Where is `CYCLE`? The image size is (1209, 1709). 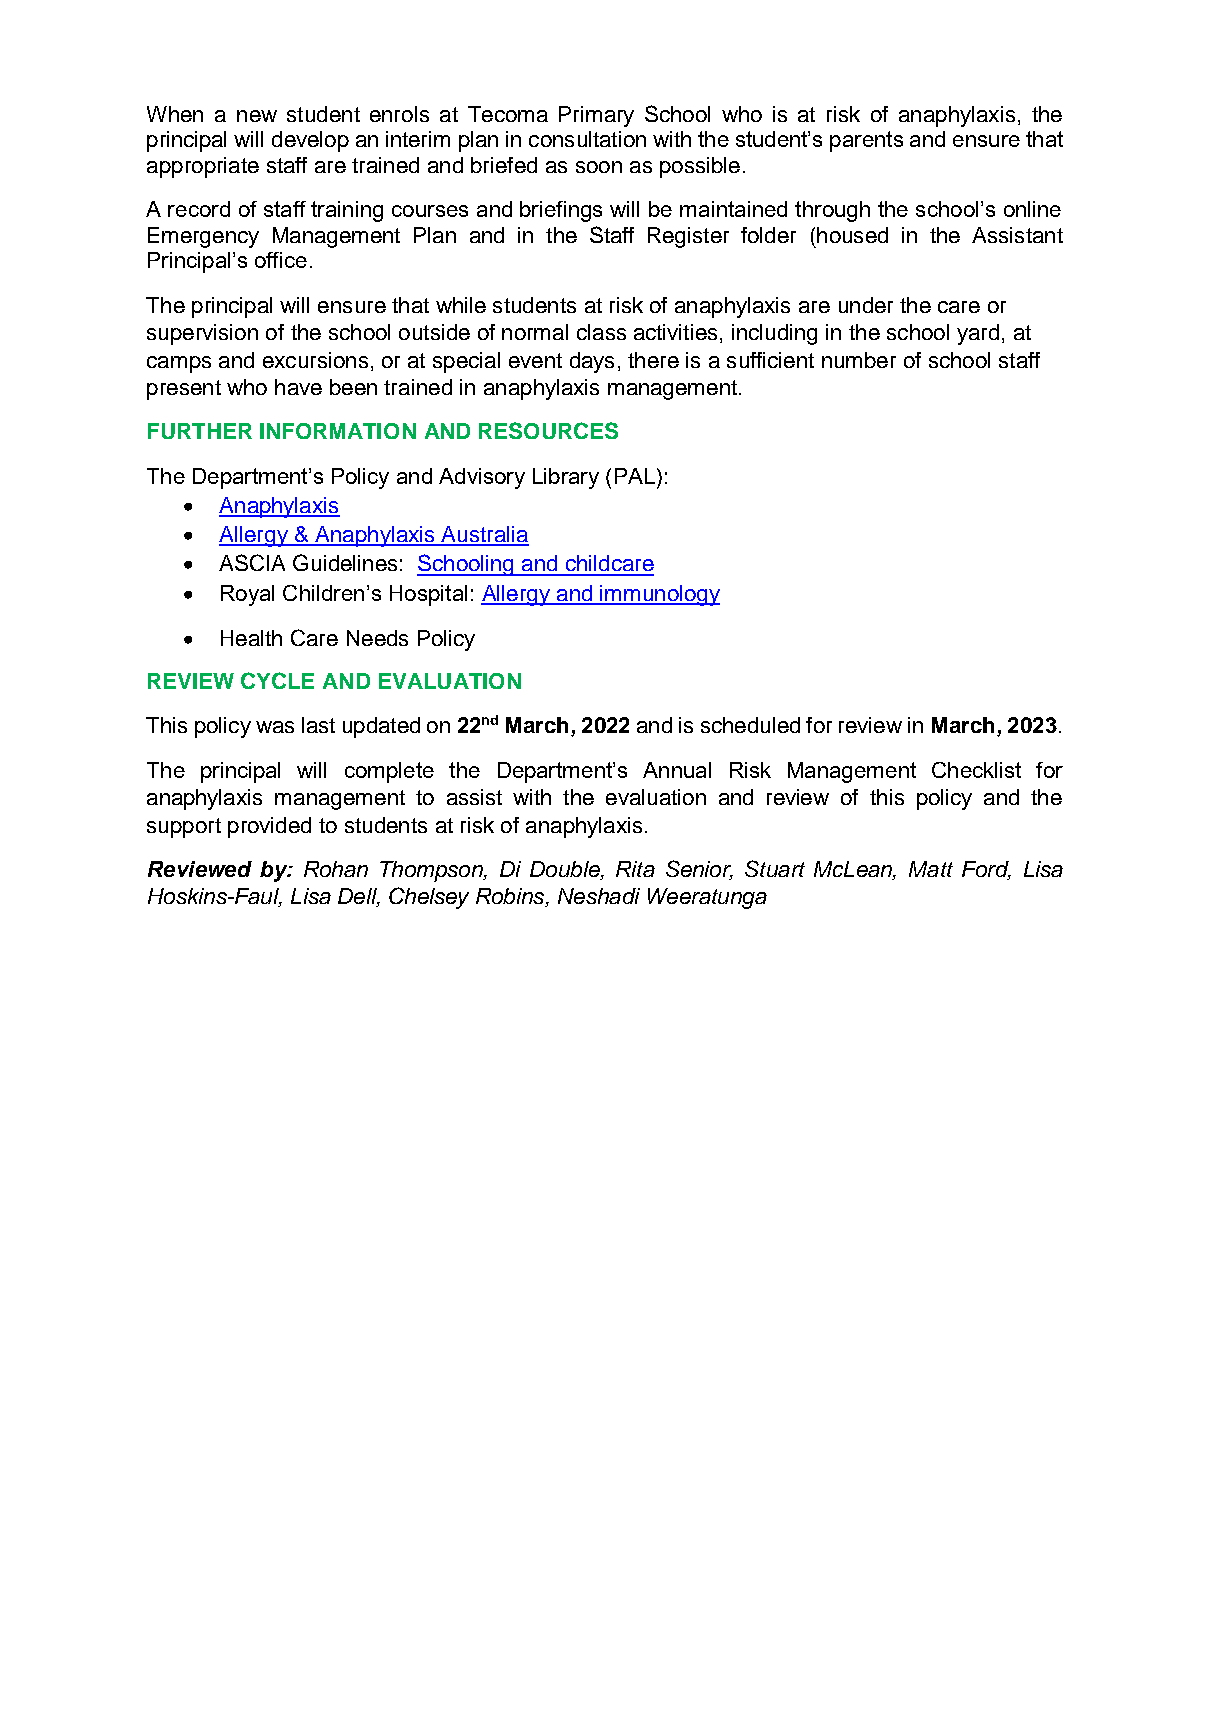 CYCLE is located at coordinates (277, 680).
